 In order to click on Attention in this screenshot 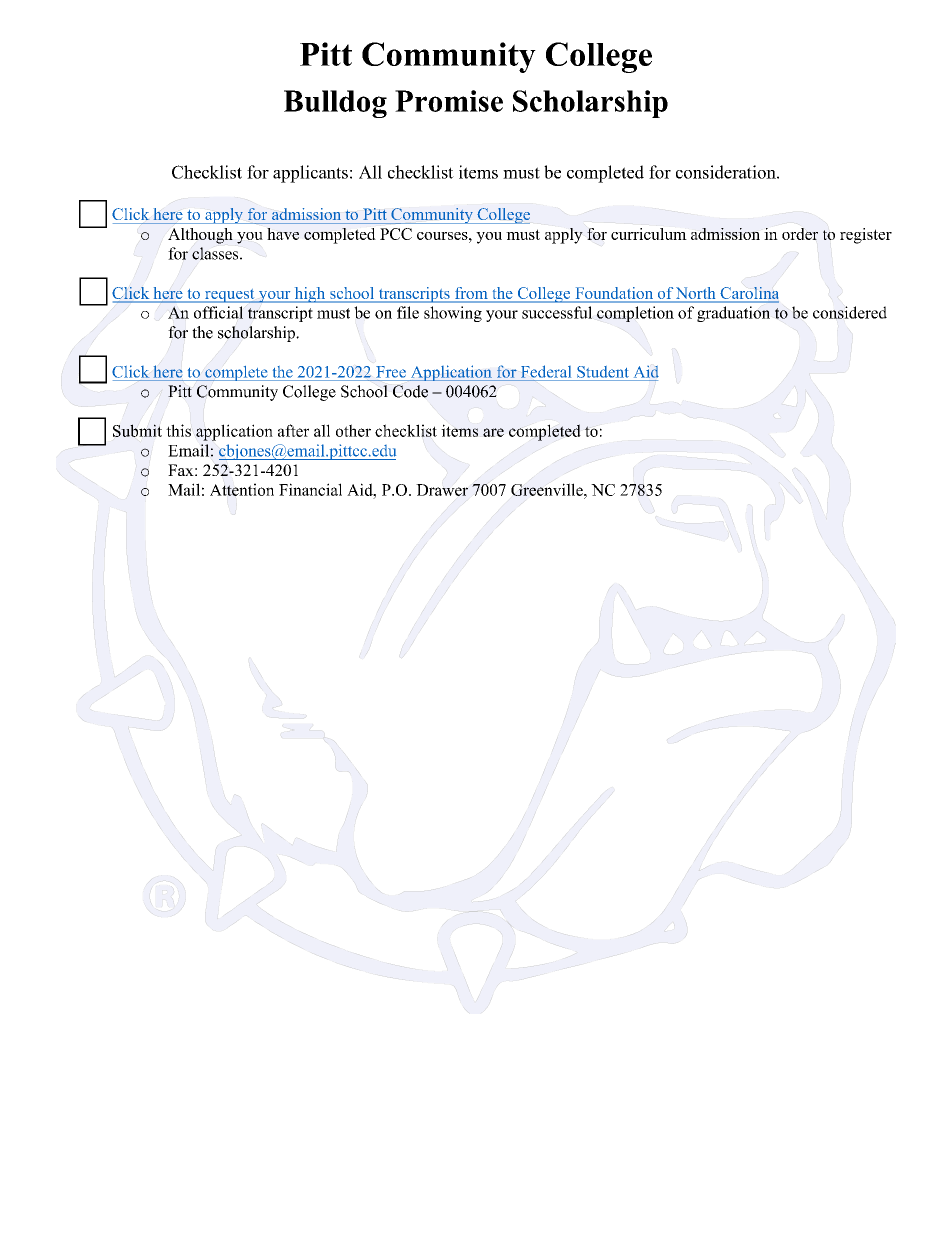, I will do `click(242, 489)`.
